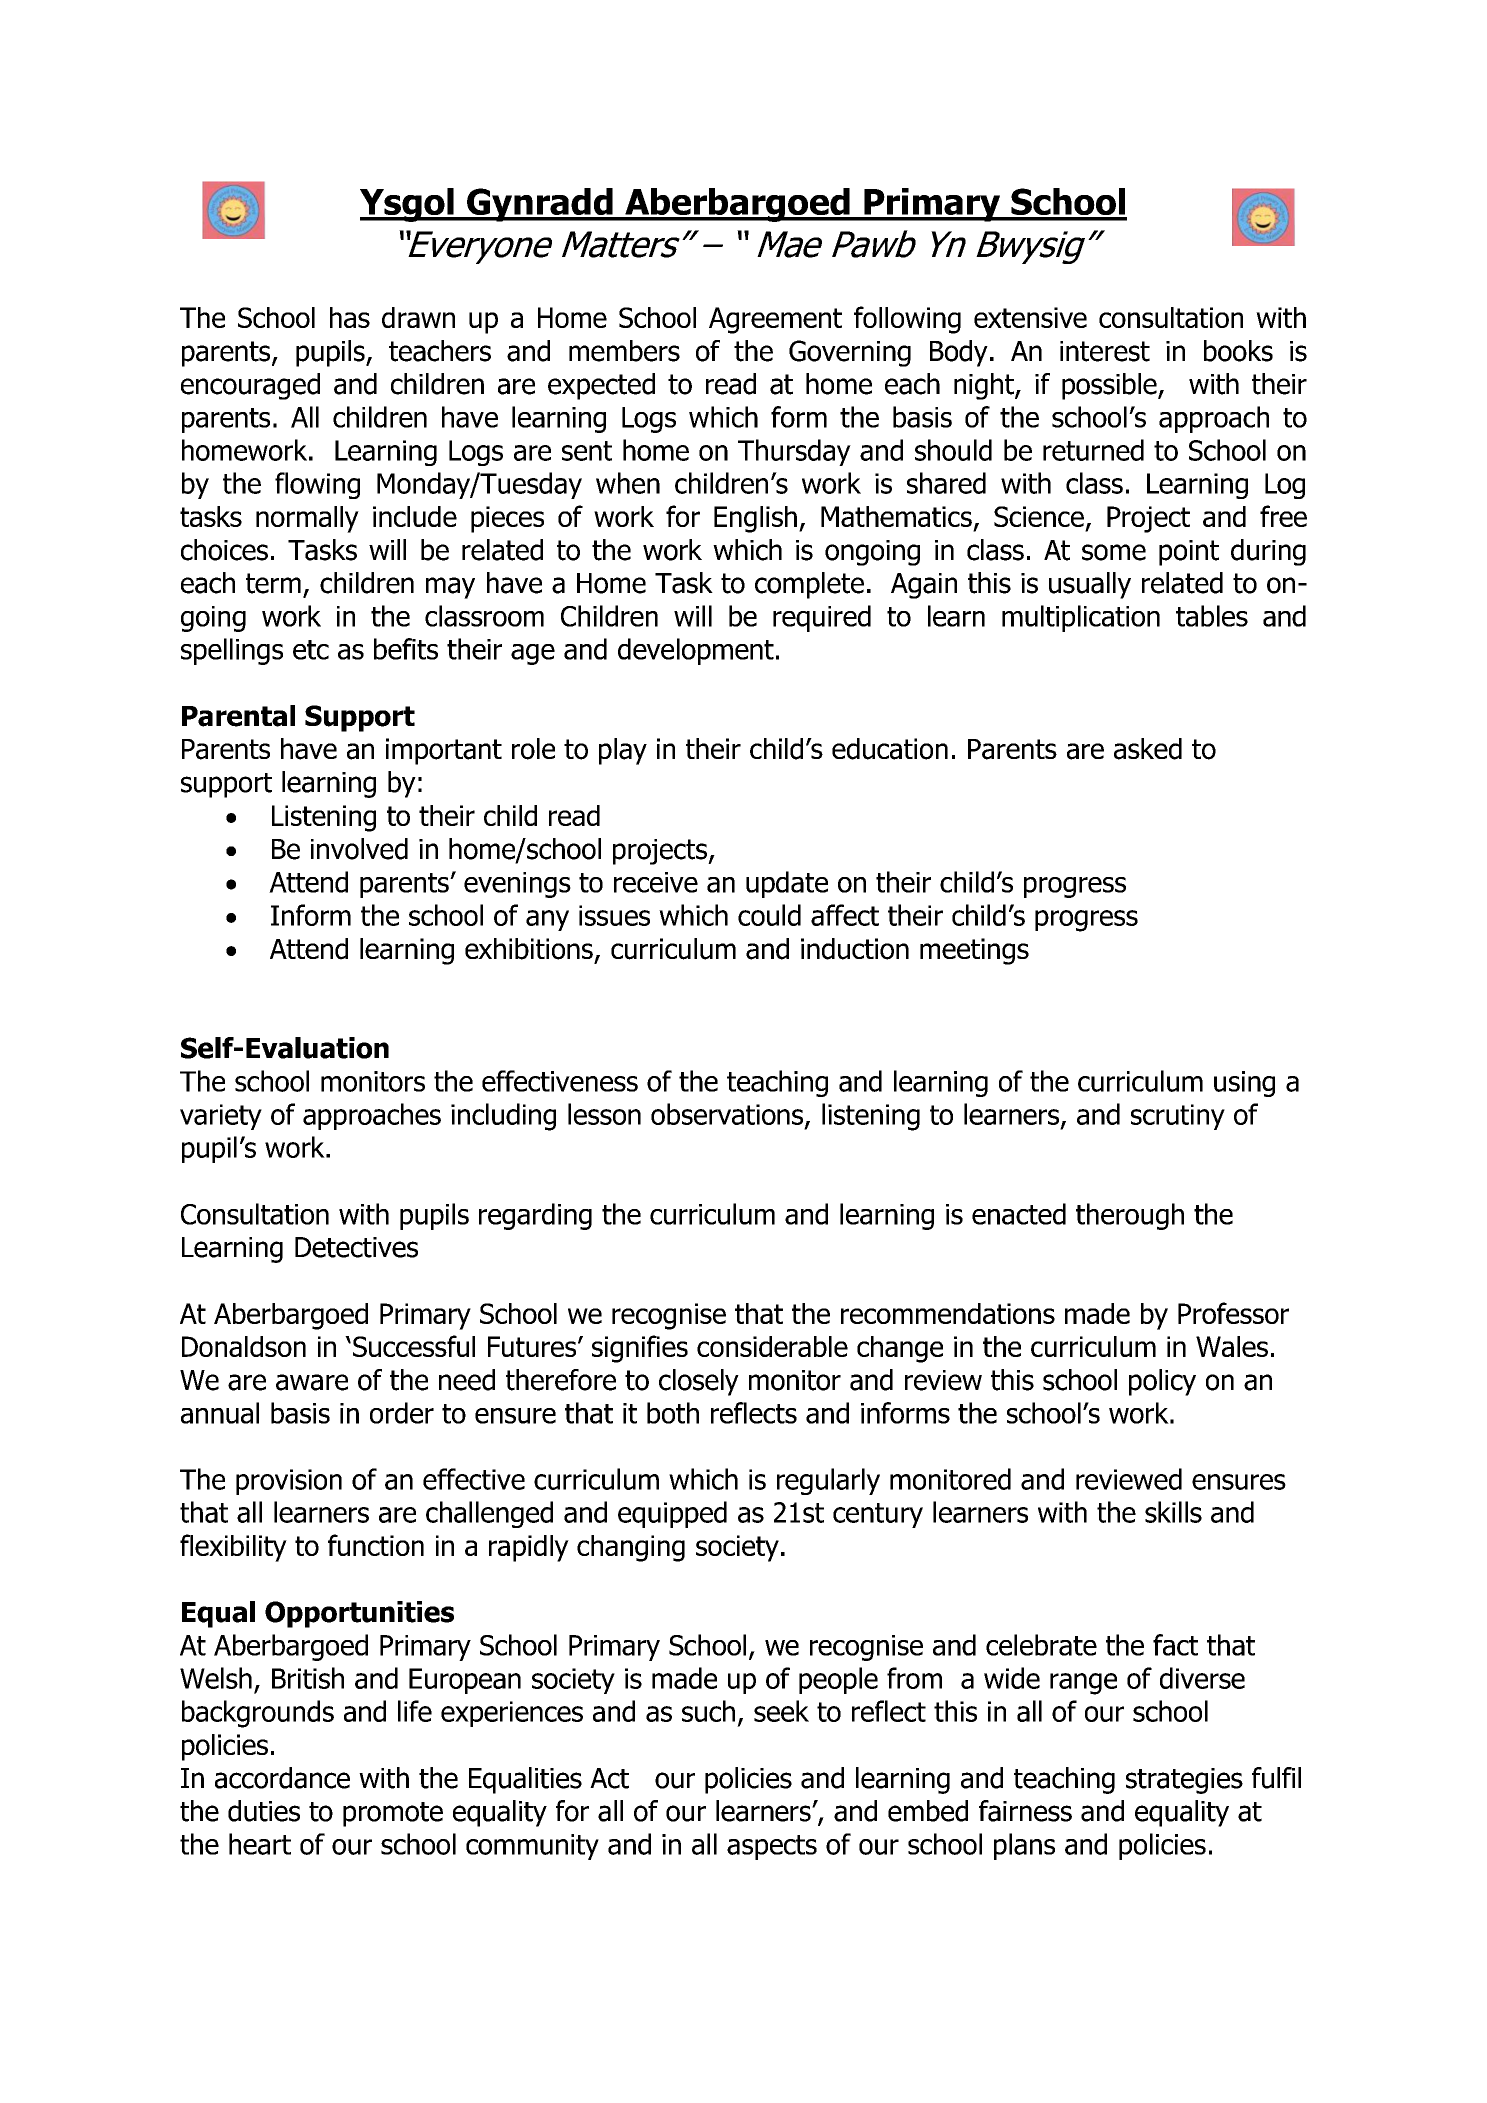  Describe the element at coordinates (775, 320) in the image. I see `Agreement` at that location.
